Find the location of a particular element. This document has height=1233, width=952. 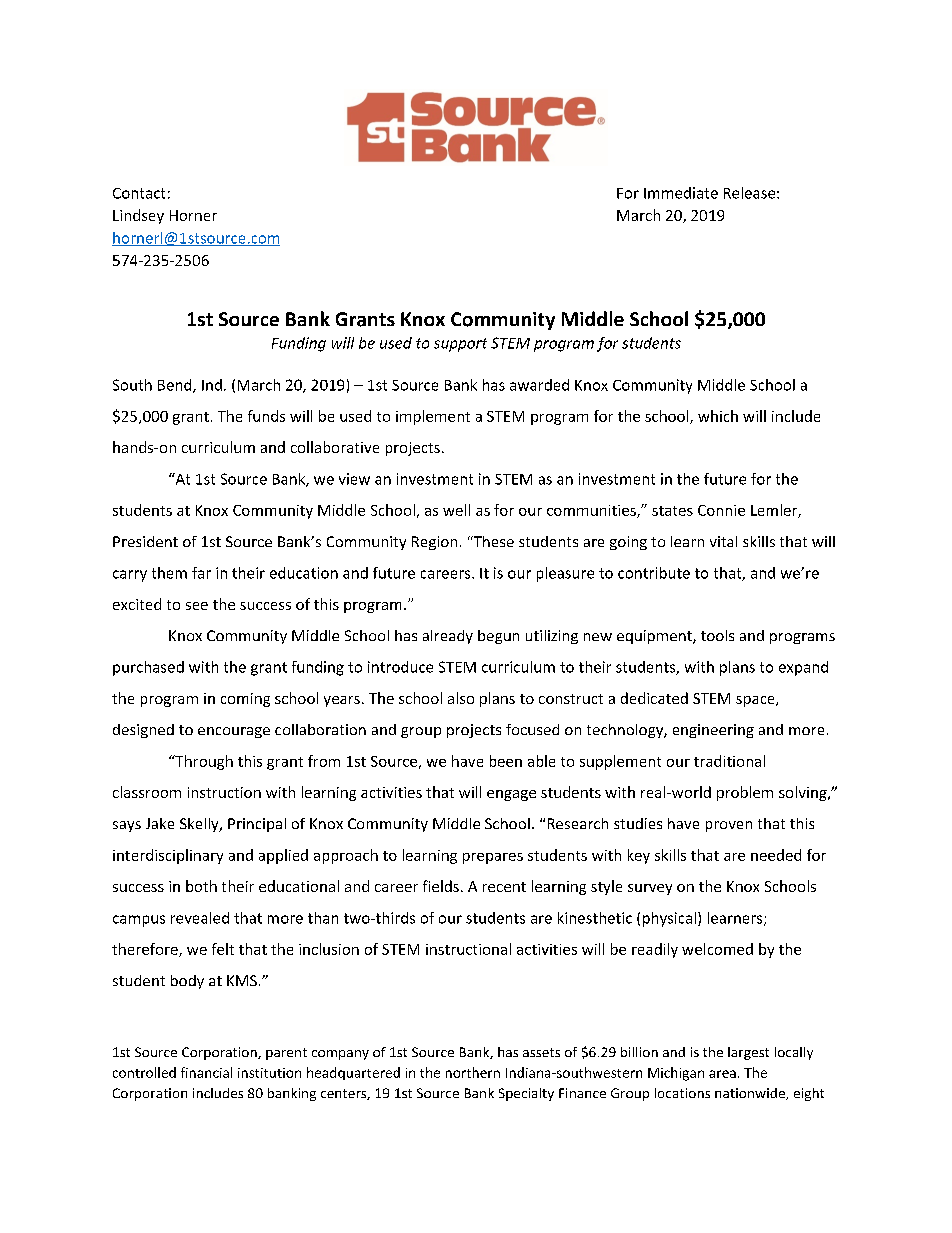

which is located at coordinates (718, 416).
